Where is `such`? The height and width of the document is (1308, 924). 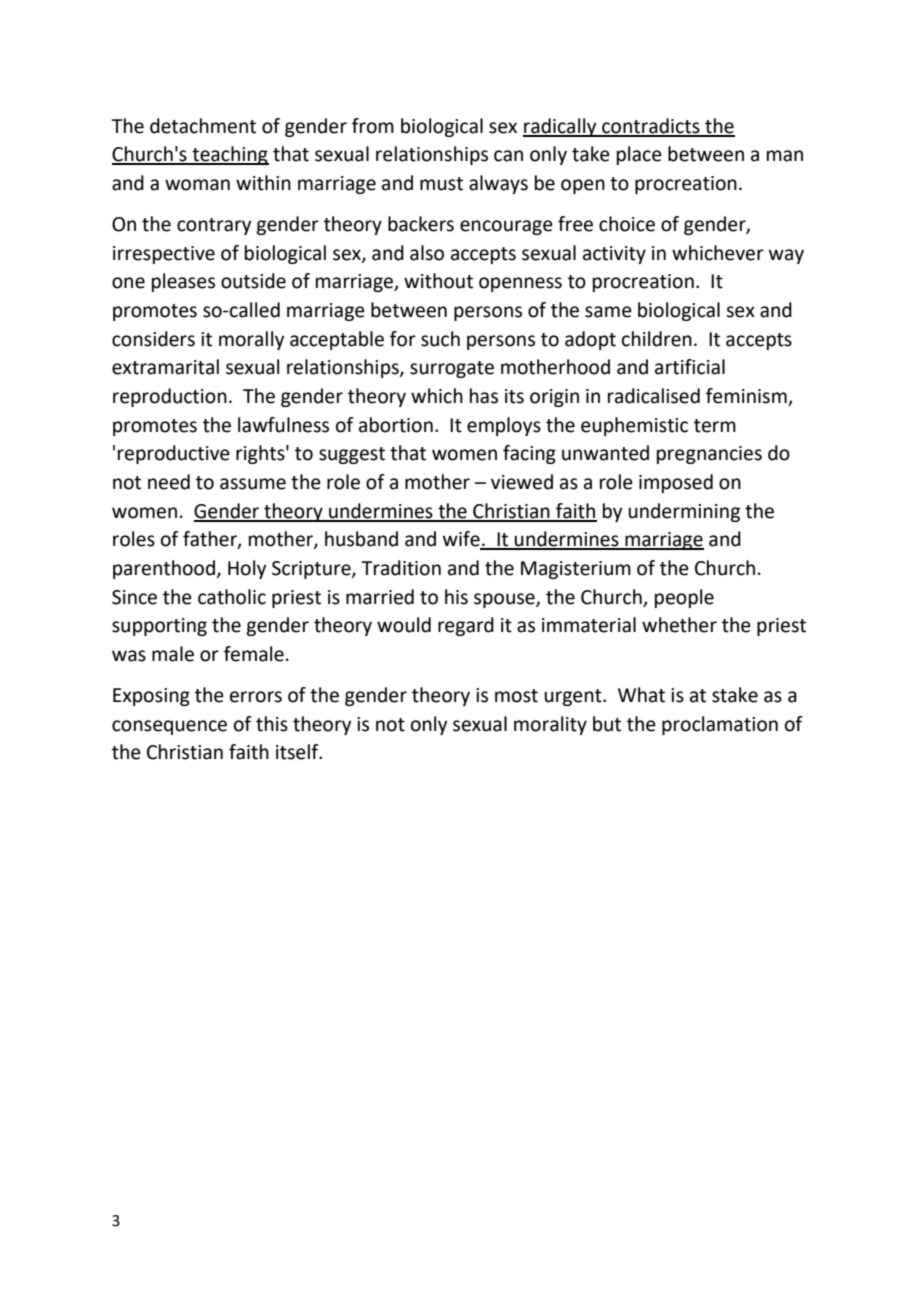 such is located at coordinates (440, 339).
